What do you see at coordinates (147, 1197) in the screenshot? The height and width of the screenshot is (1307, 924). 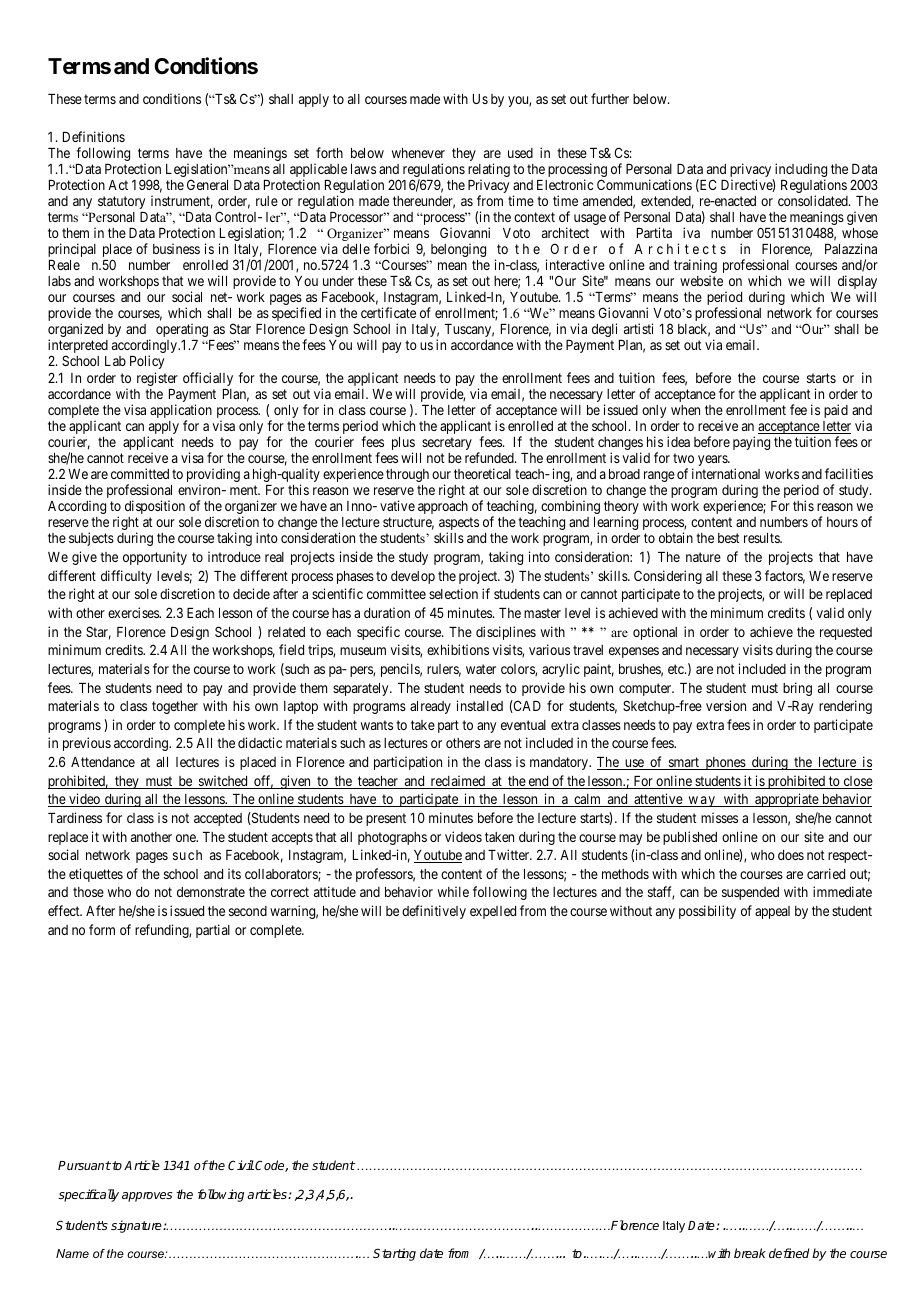 I see `approves` at bounding box center [147, 1197].
